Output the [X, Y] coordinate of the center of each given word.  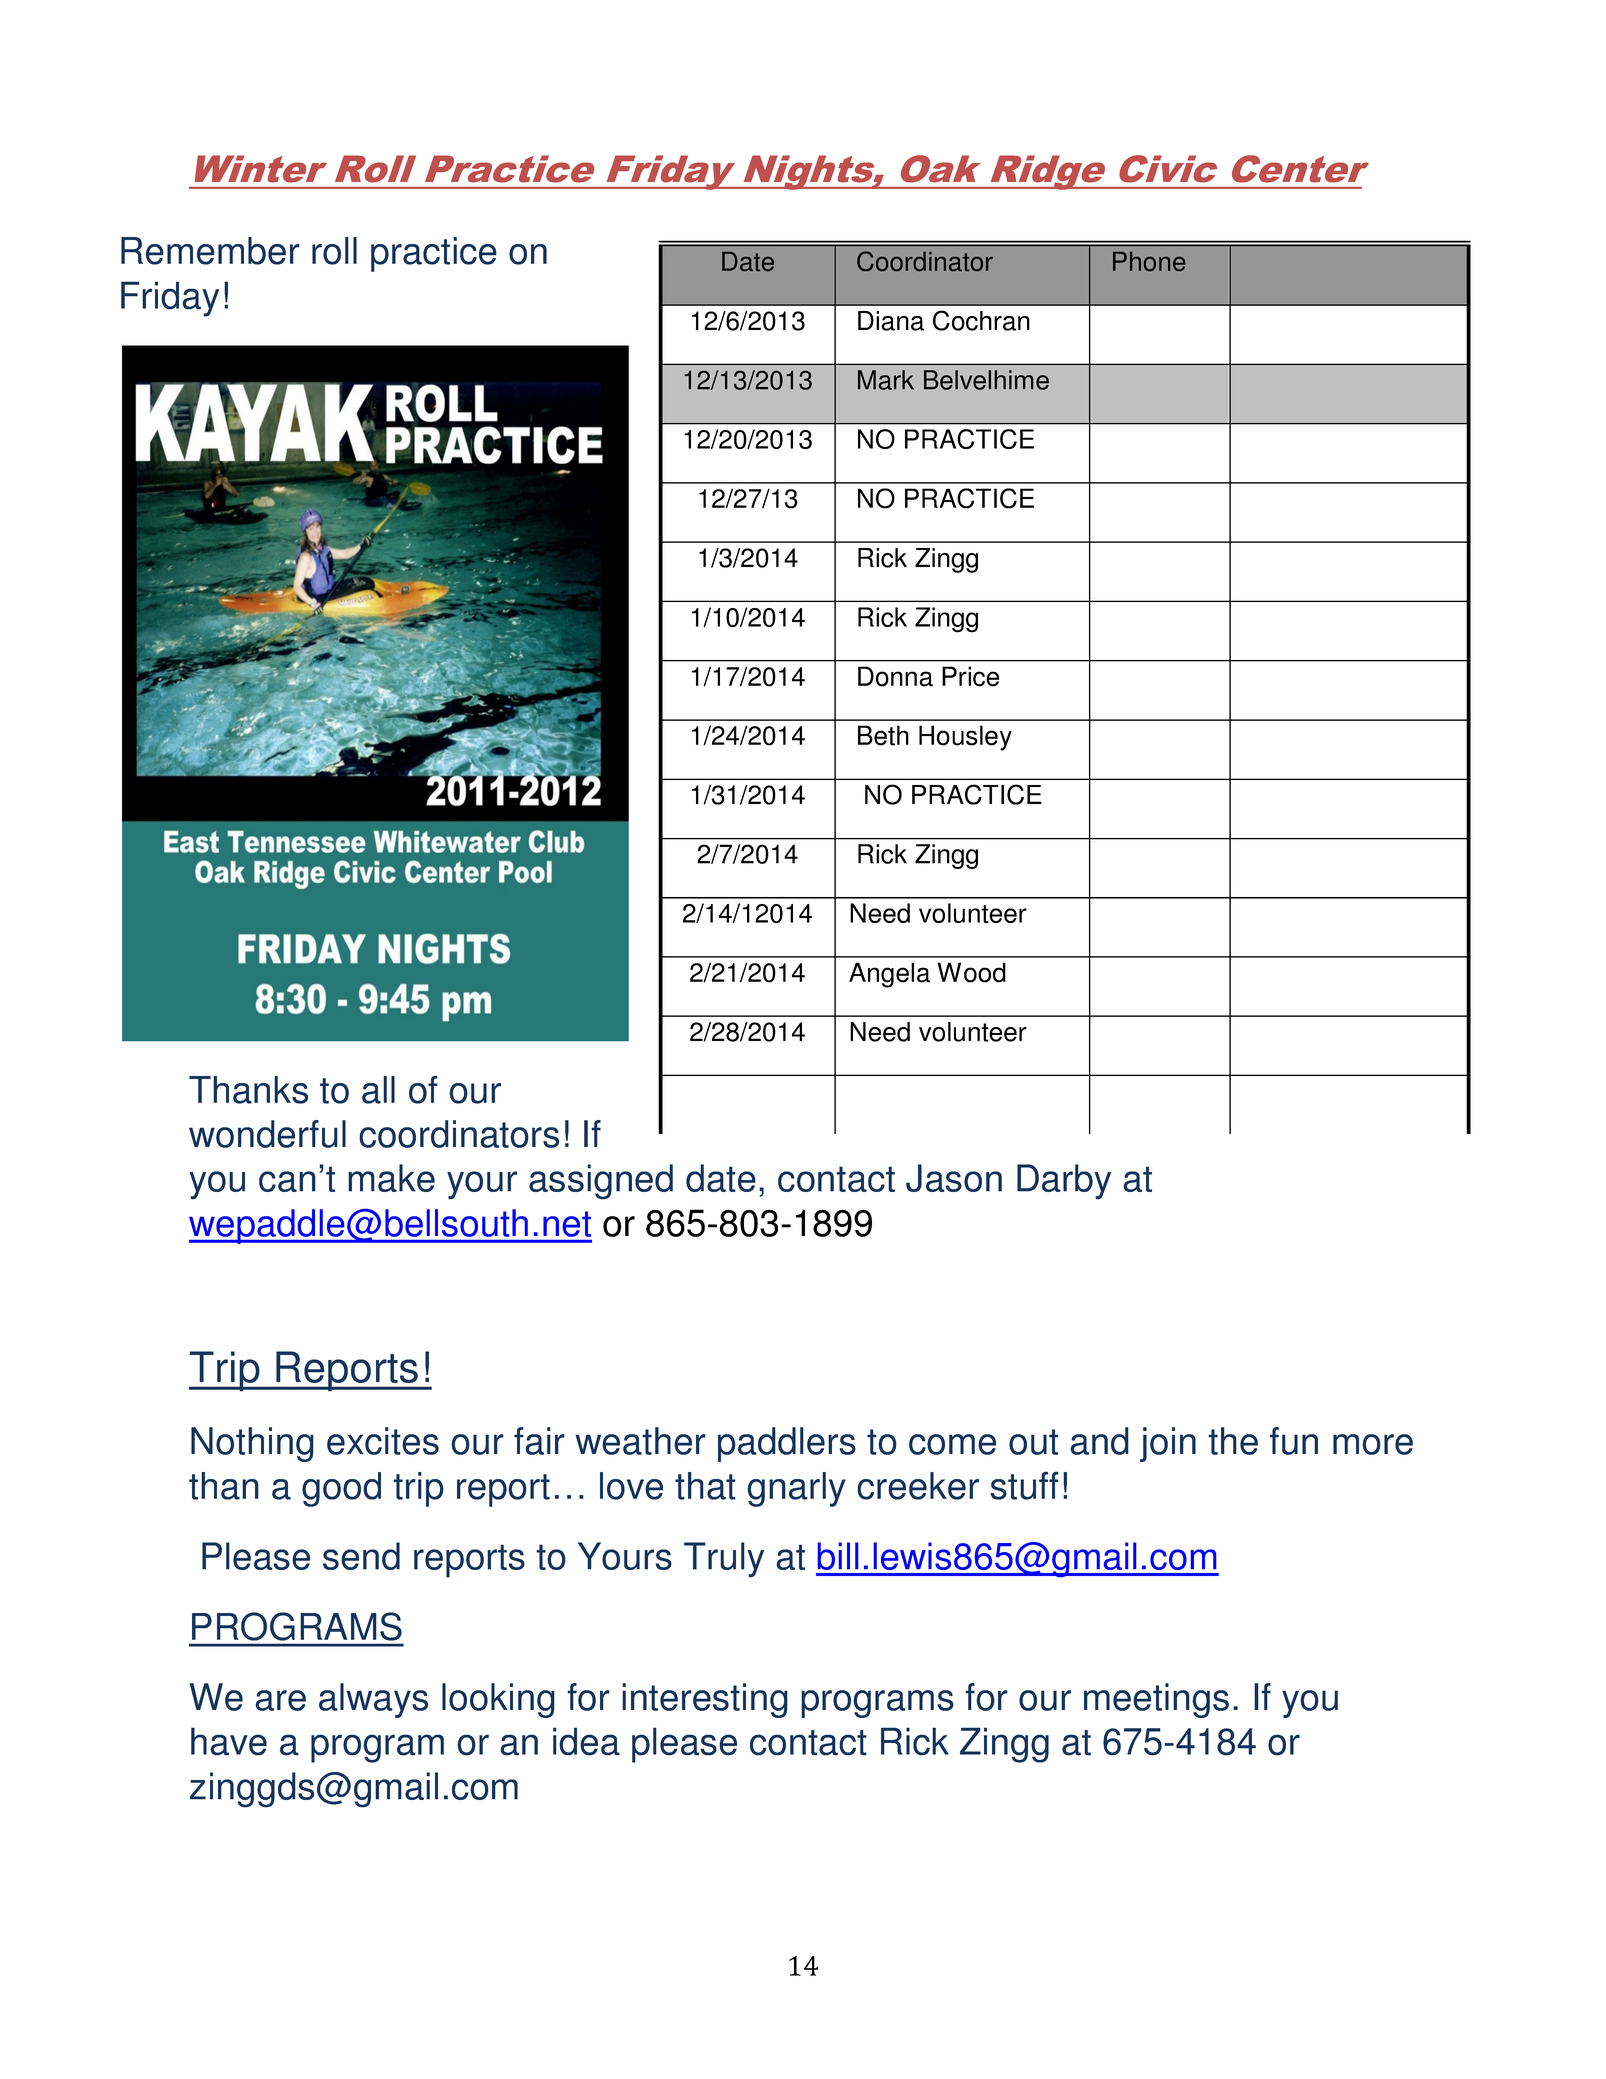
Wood [971, 972]
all [378, 1090]
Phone [1149, 261]
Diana [891, 321]
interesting [705, 1700]
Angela [889, 975]
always [373, 1700]
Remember [210, 251]
